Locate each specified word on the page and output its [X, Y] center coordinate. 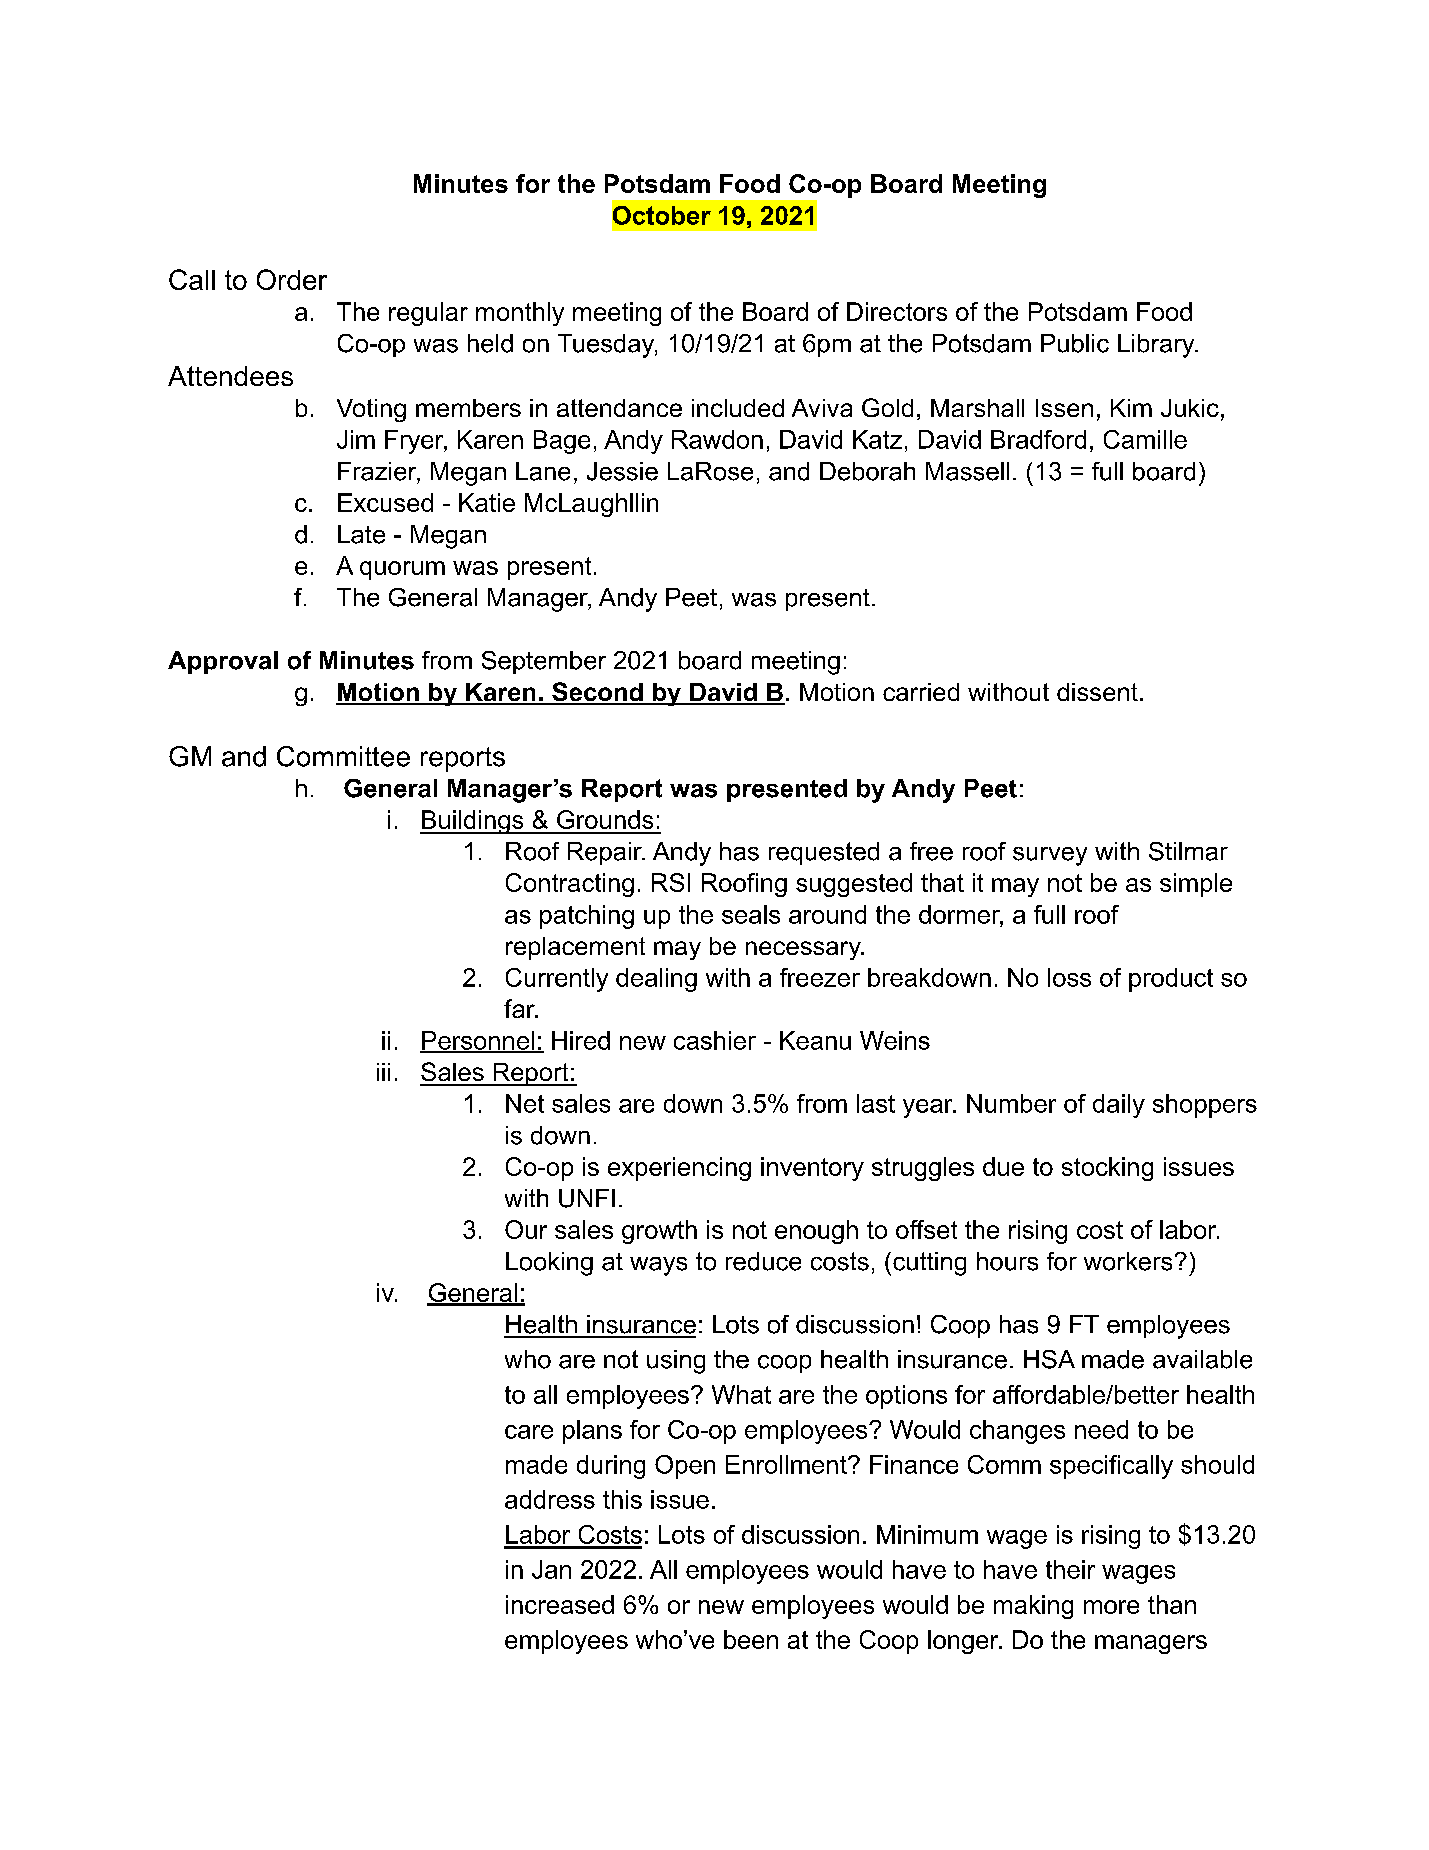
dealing [656, 980]
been [751, 1639]
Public [1075, 343]
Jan [551, 1569]
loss [1069, 977]
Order [292, 279]
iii [383, 1072]
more [1111, 1607]
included [738, 408]
